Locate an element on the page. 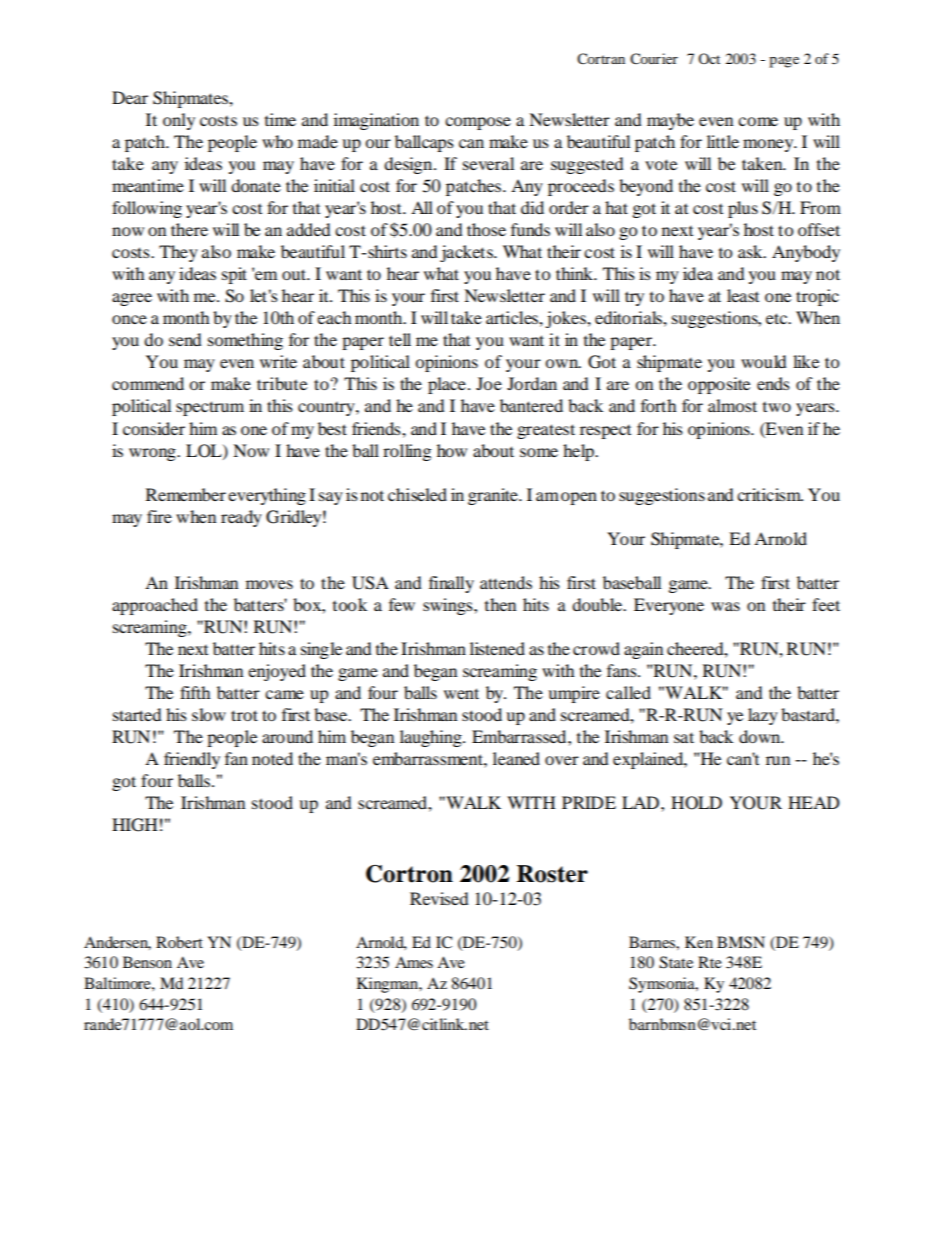  State is located at coordinates (676, 962).
